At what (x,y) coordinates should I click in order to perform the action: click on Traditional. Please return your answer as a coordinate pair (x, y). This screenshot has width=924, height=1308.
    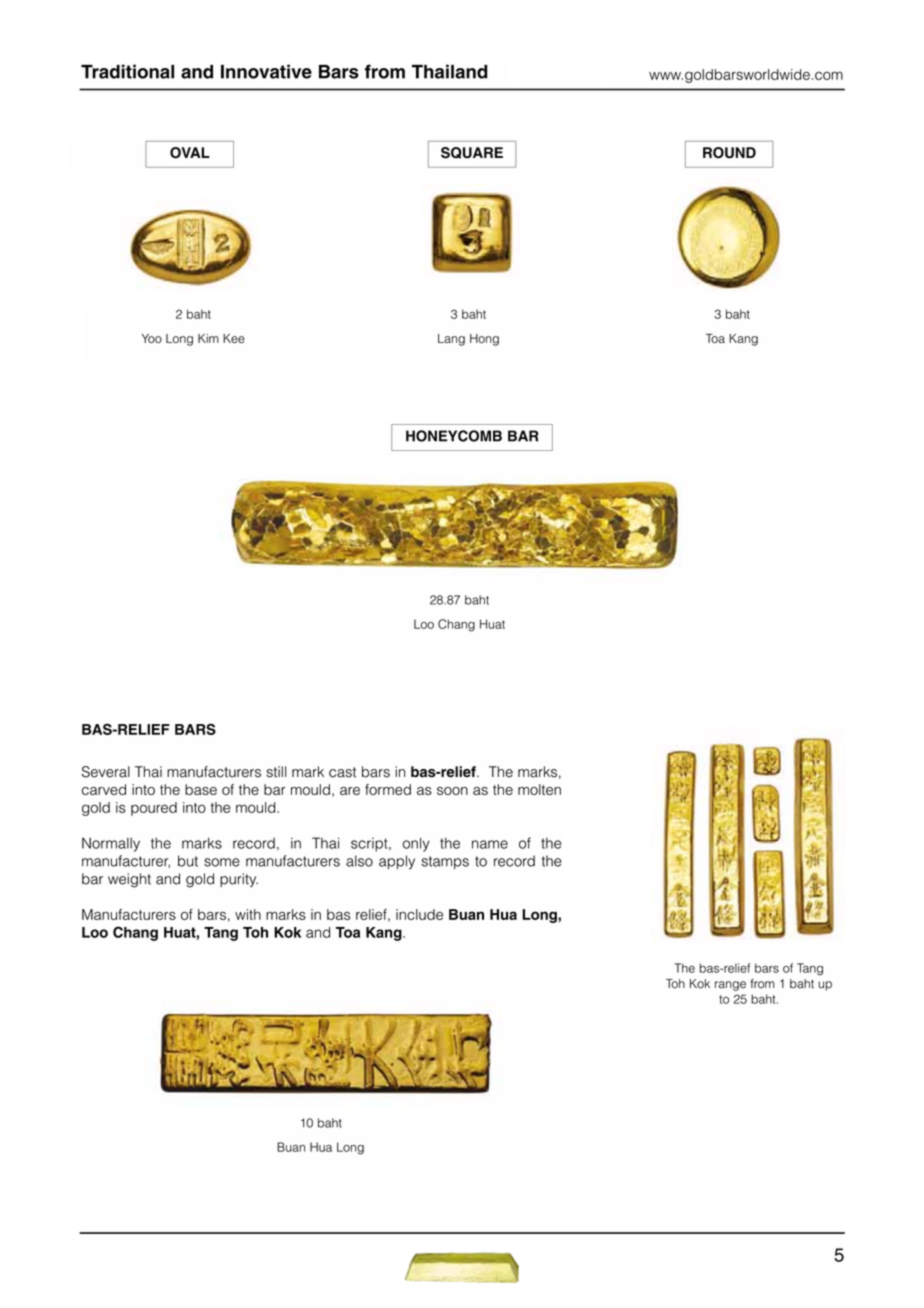
    Looking at the image, I should click on (127, 71).
